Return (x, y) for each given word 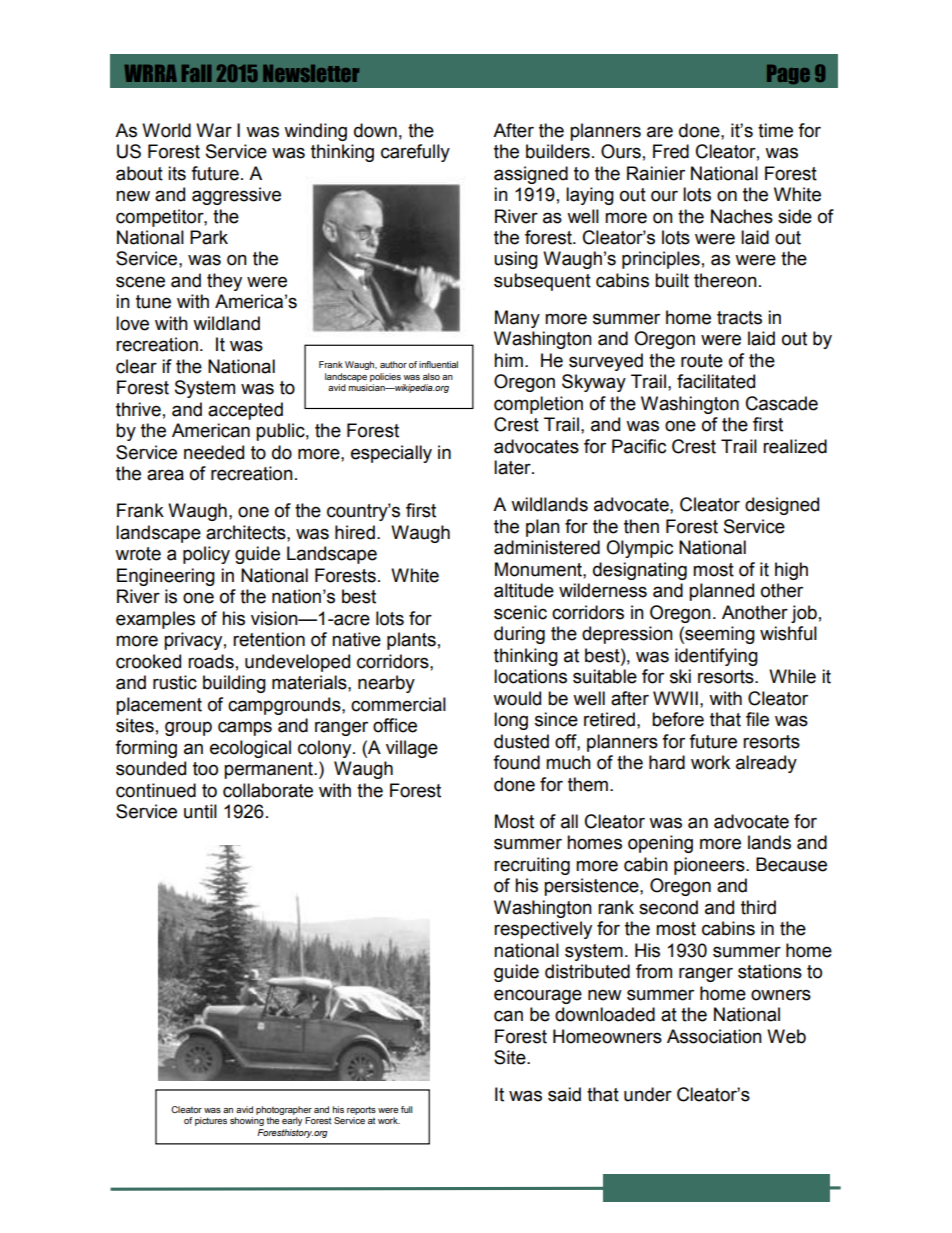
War (214, 130)
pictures (211, 1121)
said (564, 1094)
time (775, 130)
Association (714, 1036)
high (791, 571)
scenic (520, 612)
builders (558, 151)
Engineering (166, 577)
